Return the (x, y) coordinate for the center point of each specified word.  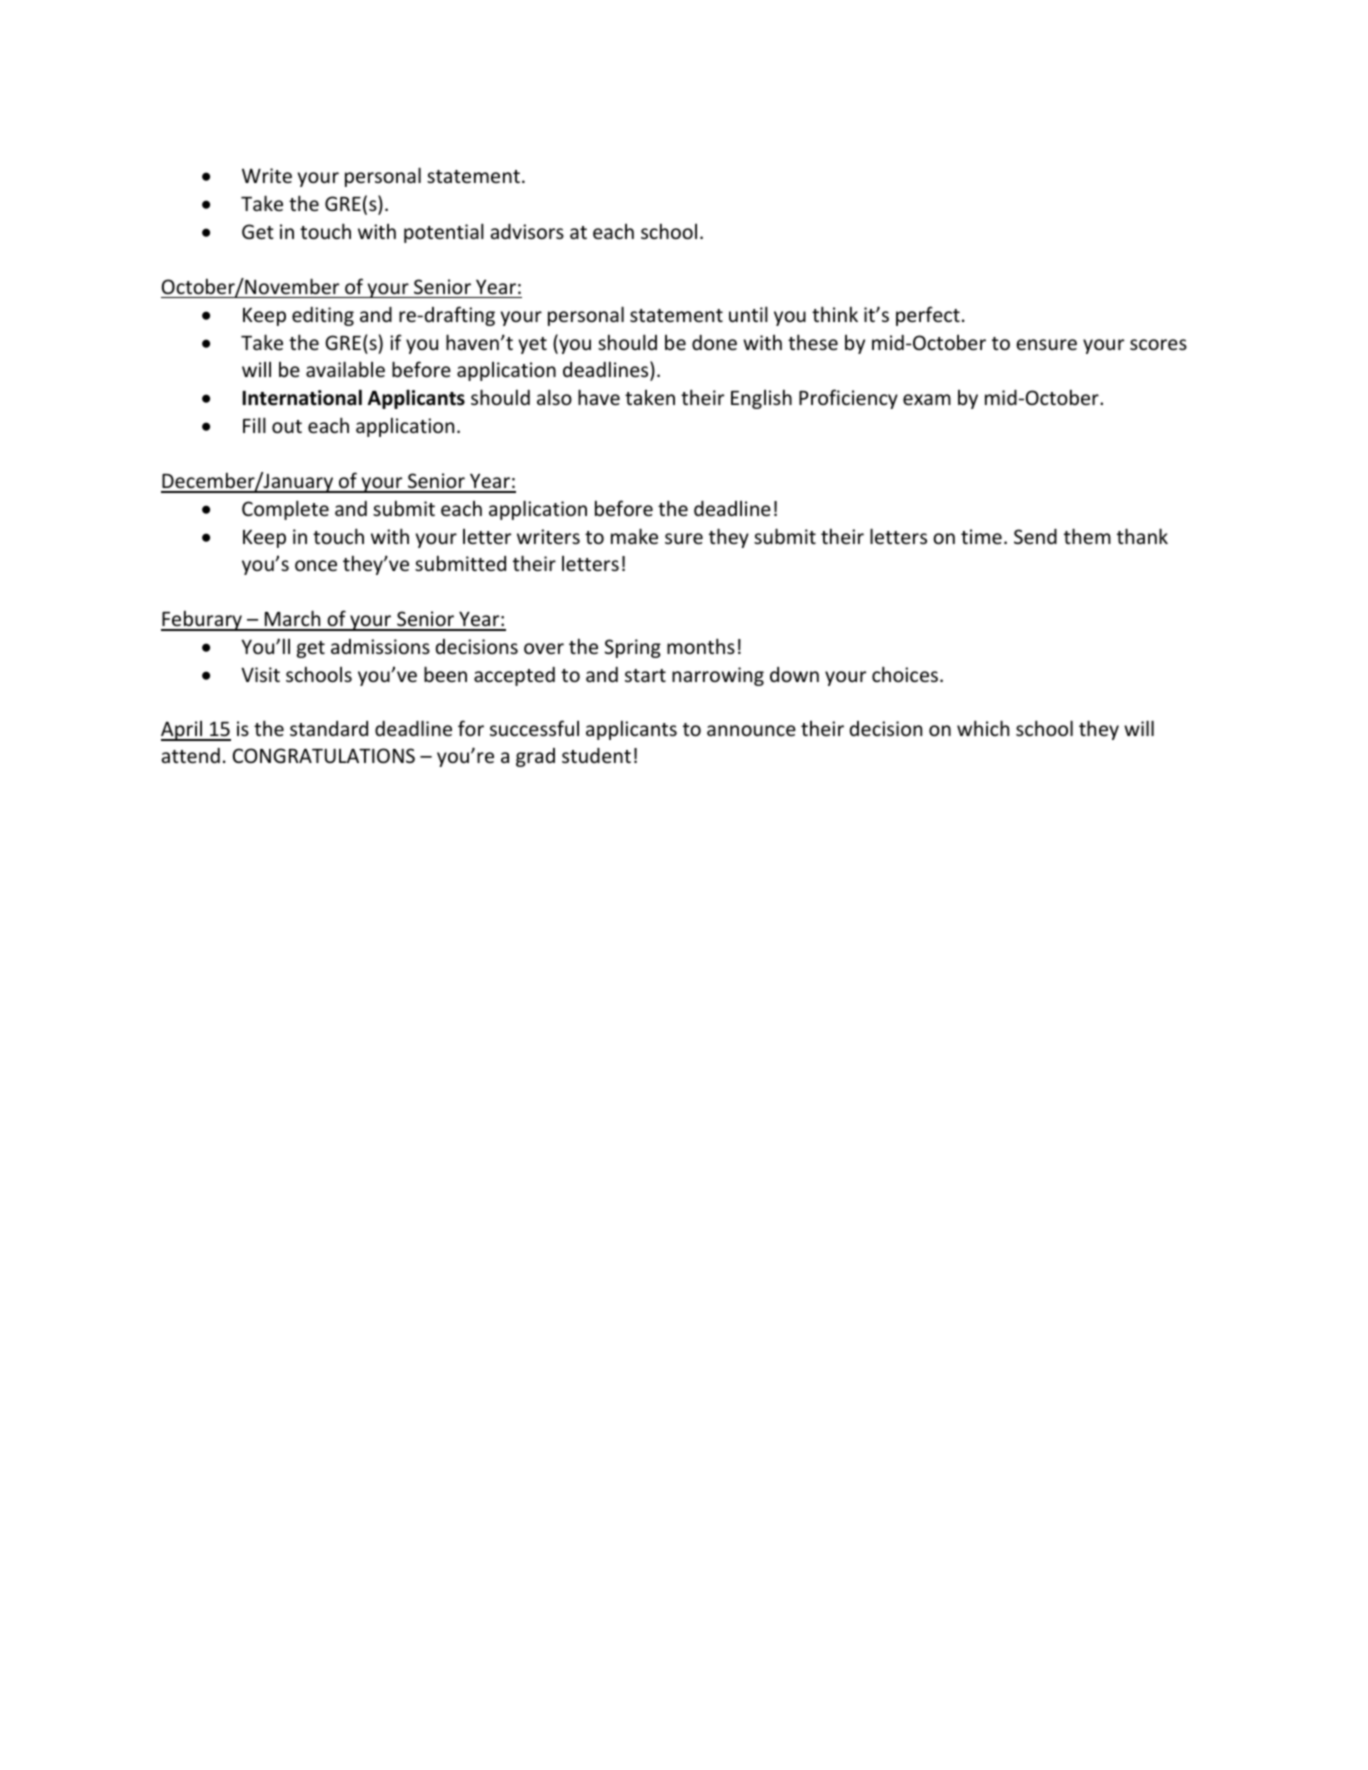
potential (444, 233)
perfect (928, 316)
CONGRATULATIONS (324, 755)
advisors (527, 231)
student (596, 755)
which (983, 728)
